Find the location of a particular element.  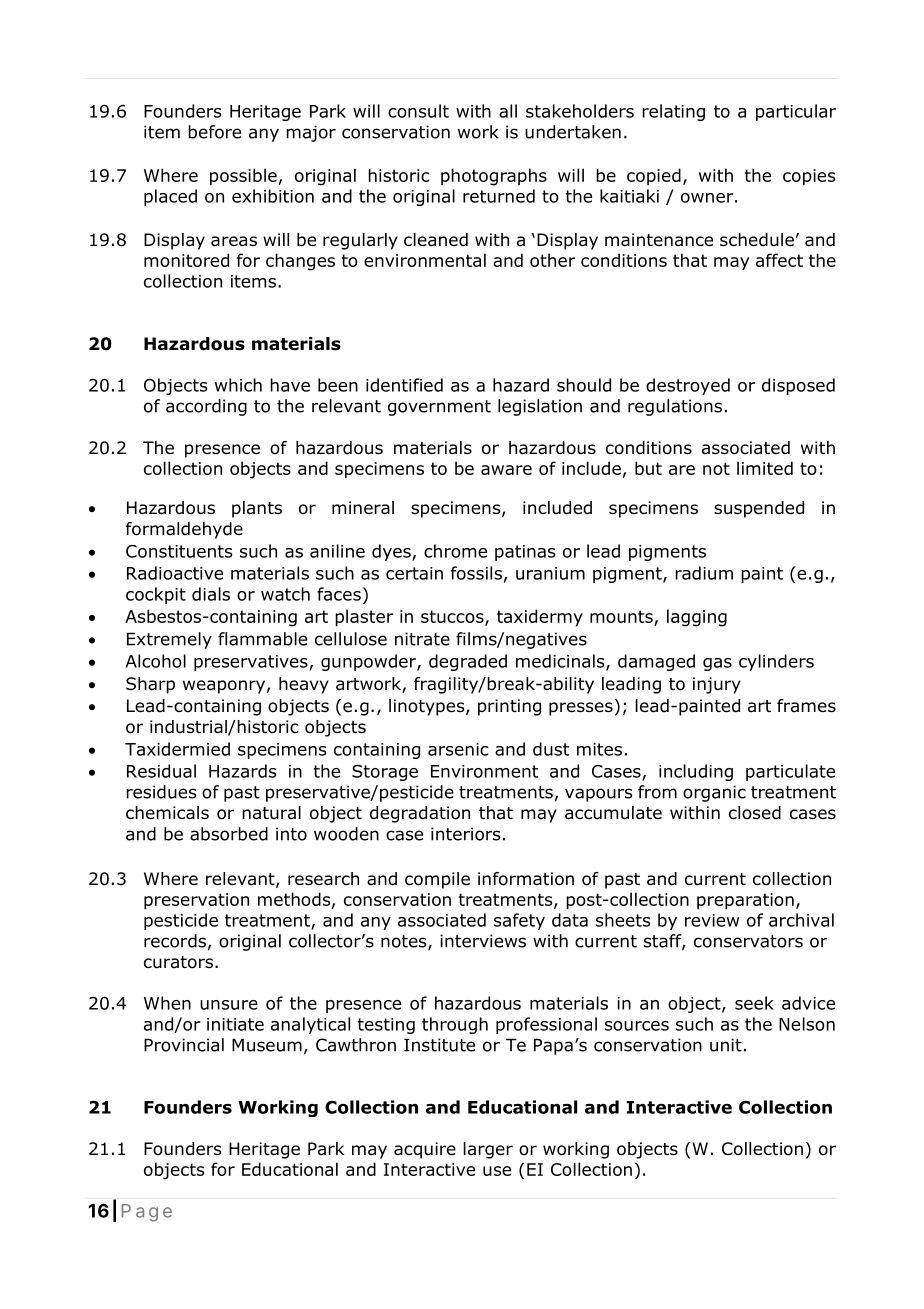

larger is located at coordinates (488, 1150).
